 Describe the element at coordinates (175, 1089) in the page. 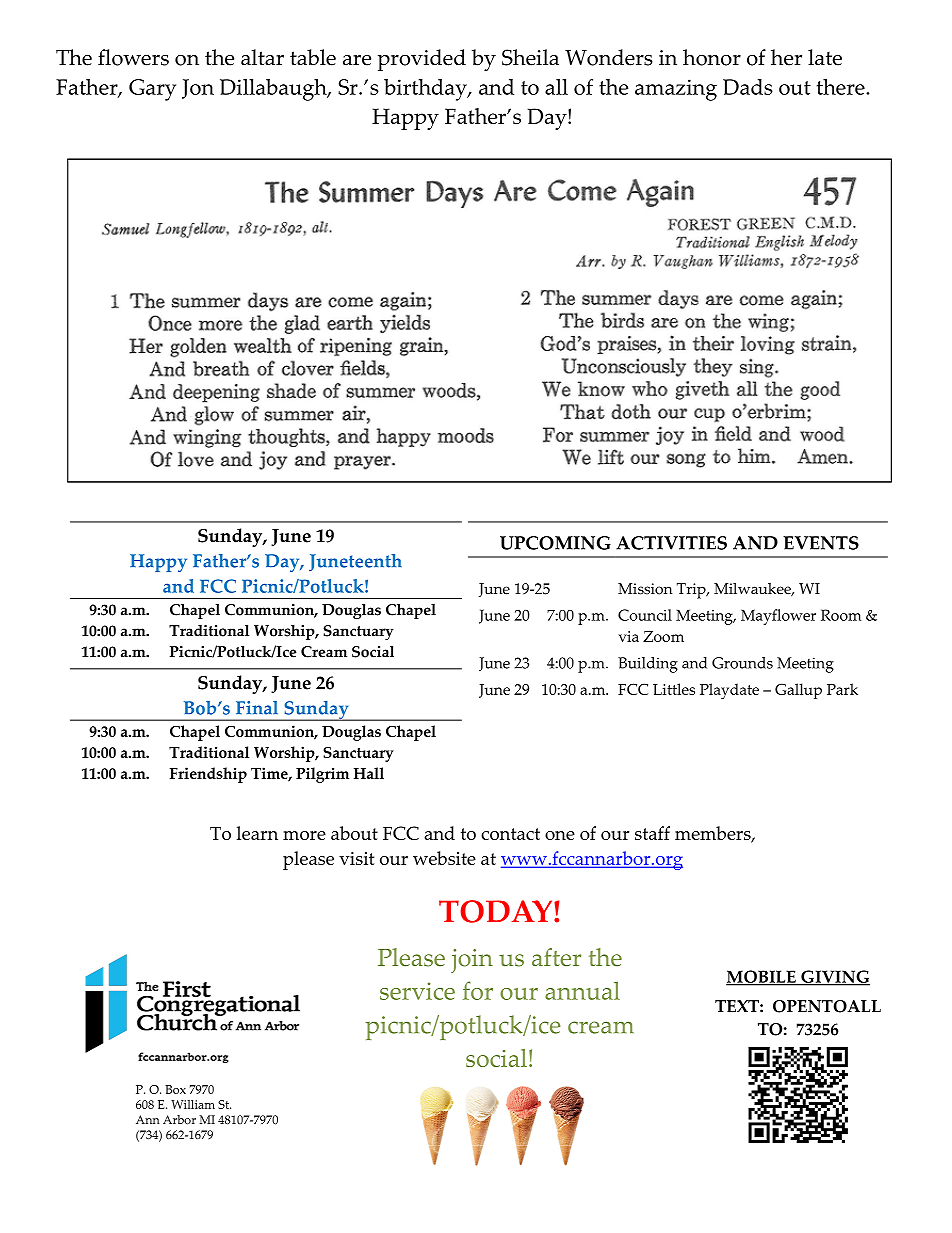

I see `Box` at that location.
